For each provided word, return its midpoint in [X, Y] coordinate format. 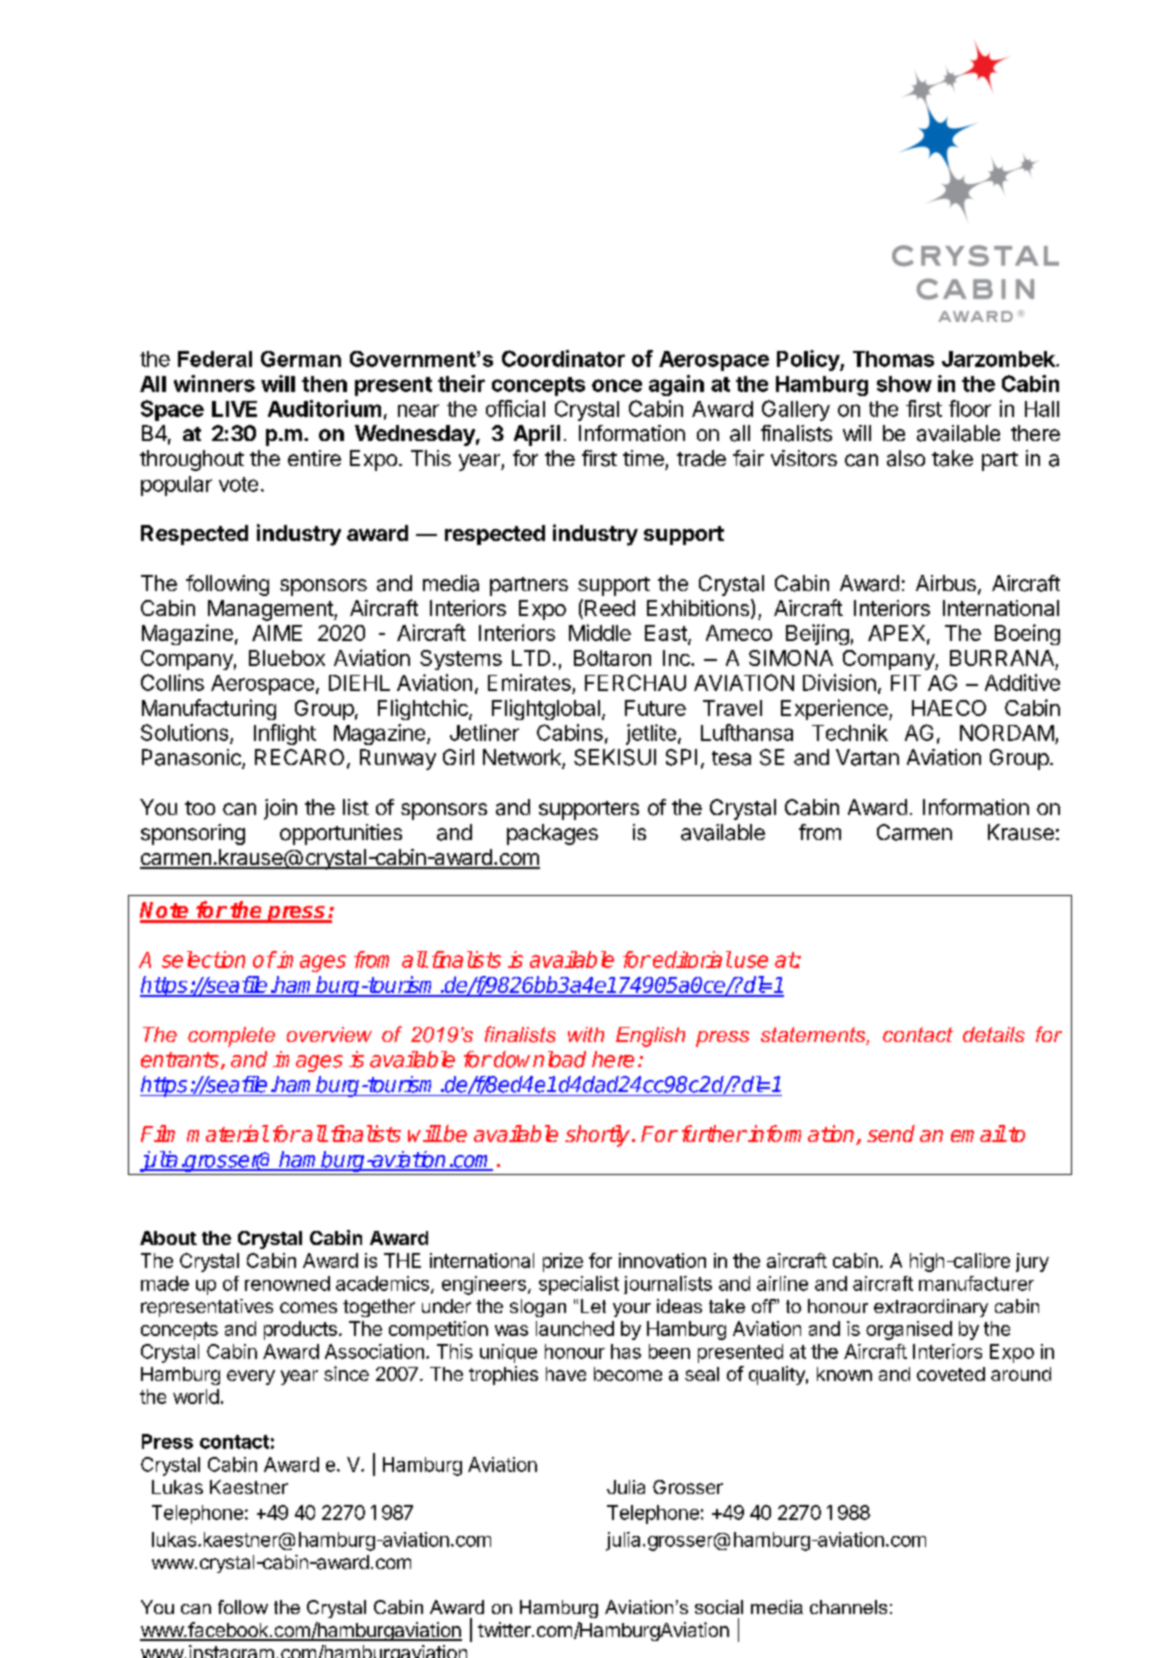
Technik [850, 732]
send [891, 1133]
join [280, 809]
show [904, 384]
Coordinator [563, 358]
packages [552, 834]
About [168, 1238]
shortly [599, 1136]
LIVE [234, 409]
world [196, 1396]
